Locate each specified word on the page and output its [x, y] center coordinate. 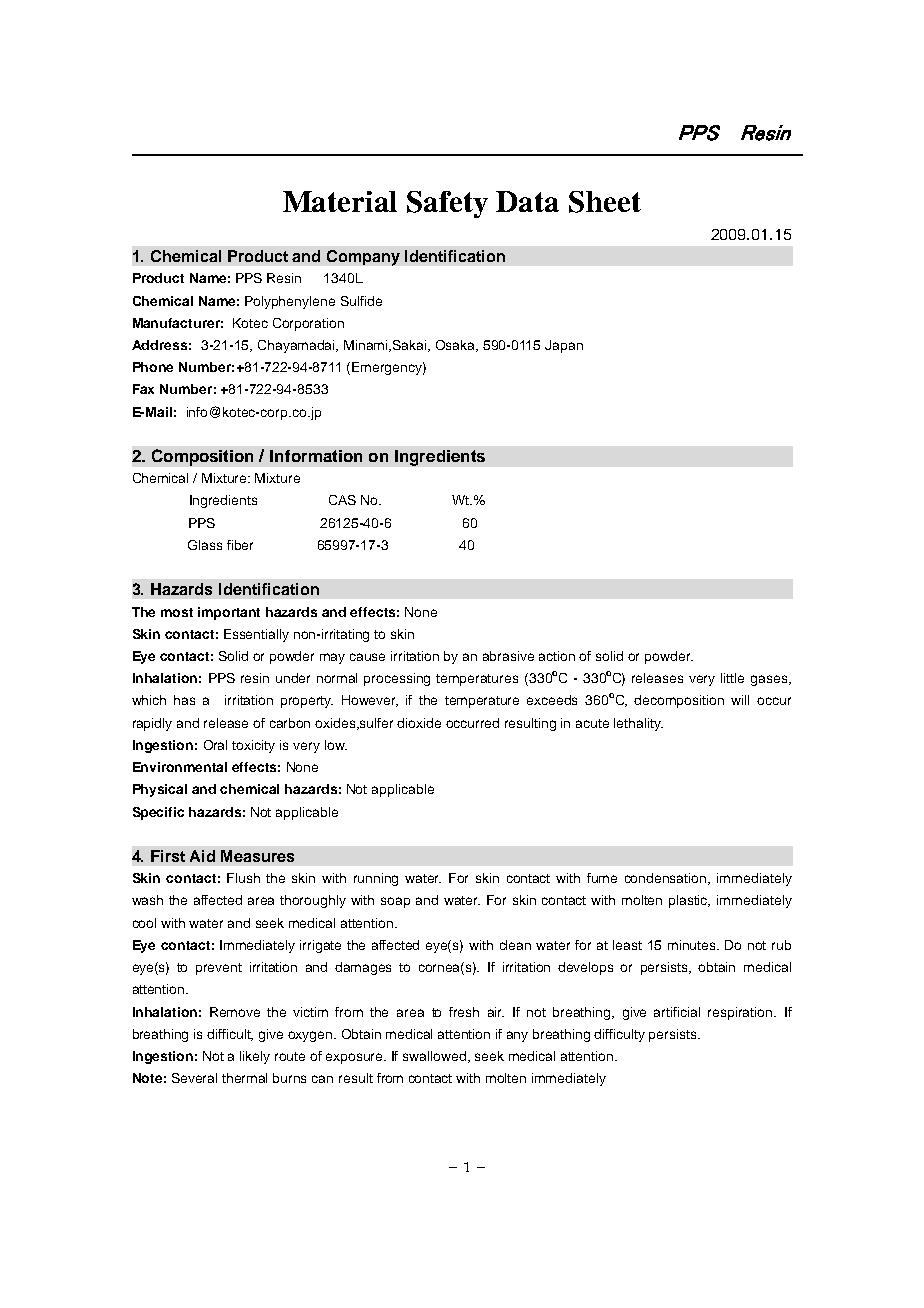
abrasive [508, 656]
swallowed [436, 1057]
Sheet [605, 202]
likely [255, 1057]
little [732, 678]
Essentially [256, 635]
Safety [447, 204]
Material [340, 201]
